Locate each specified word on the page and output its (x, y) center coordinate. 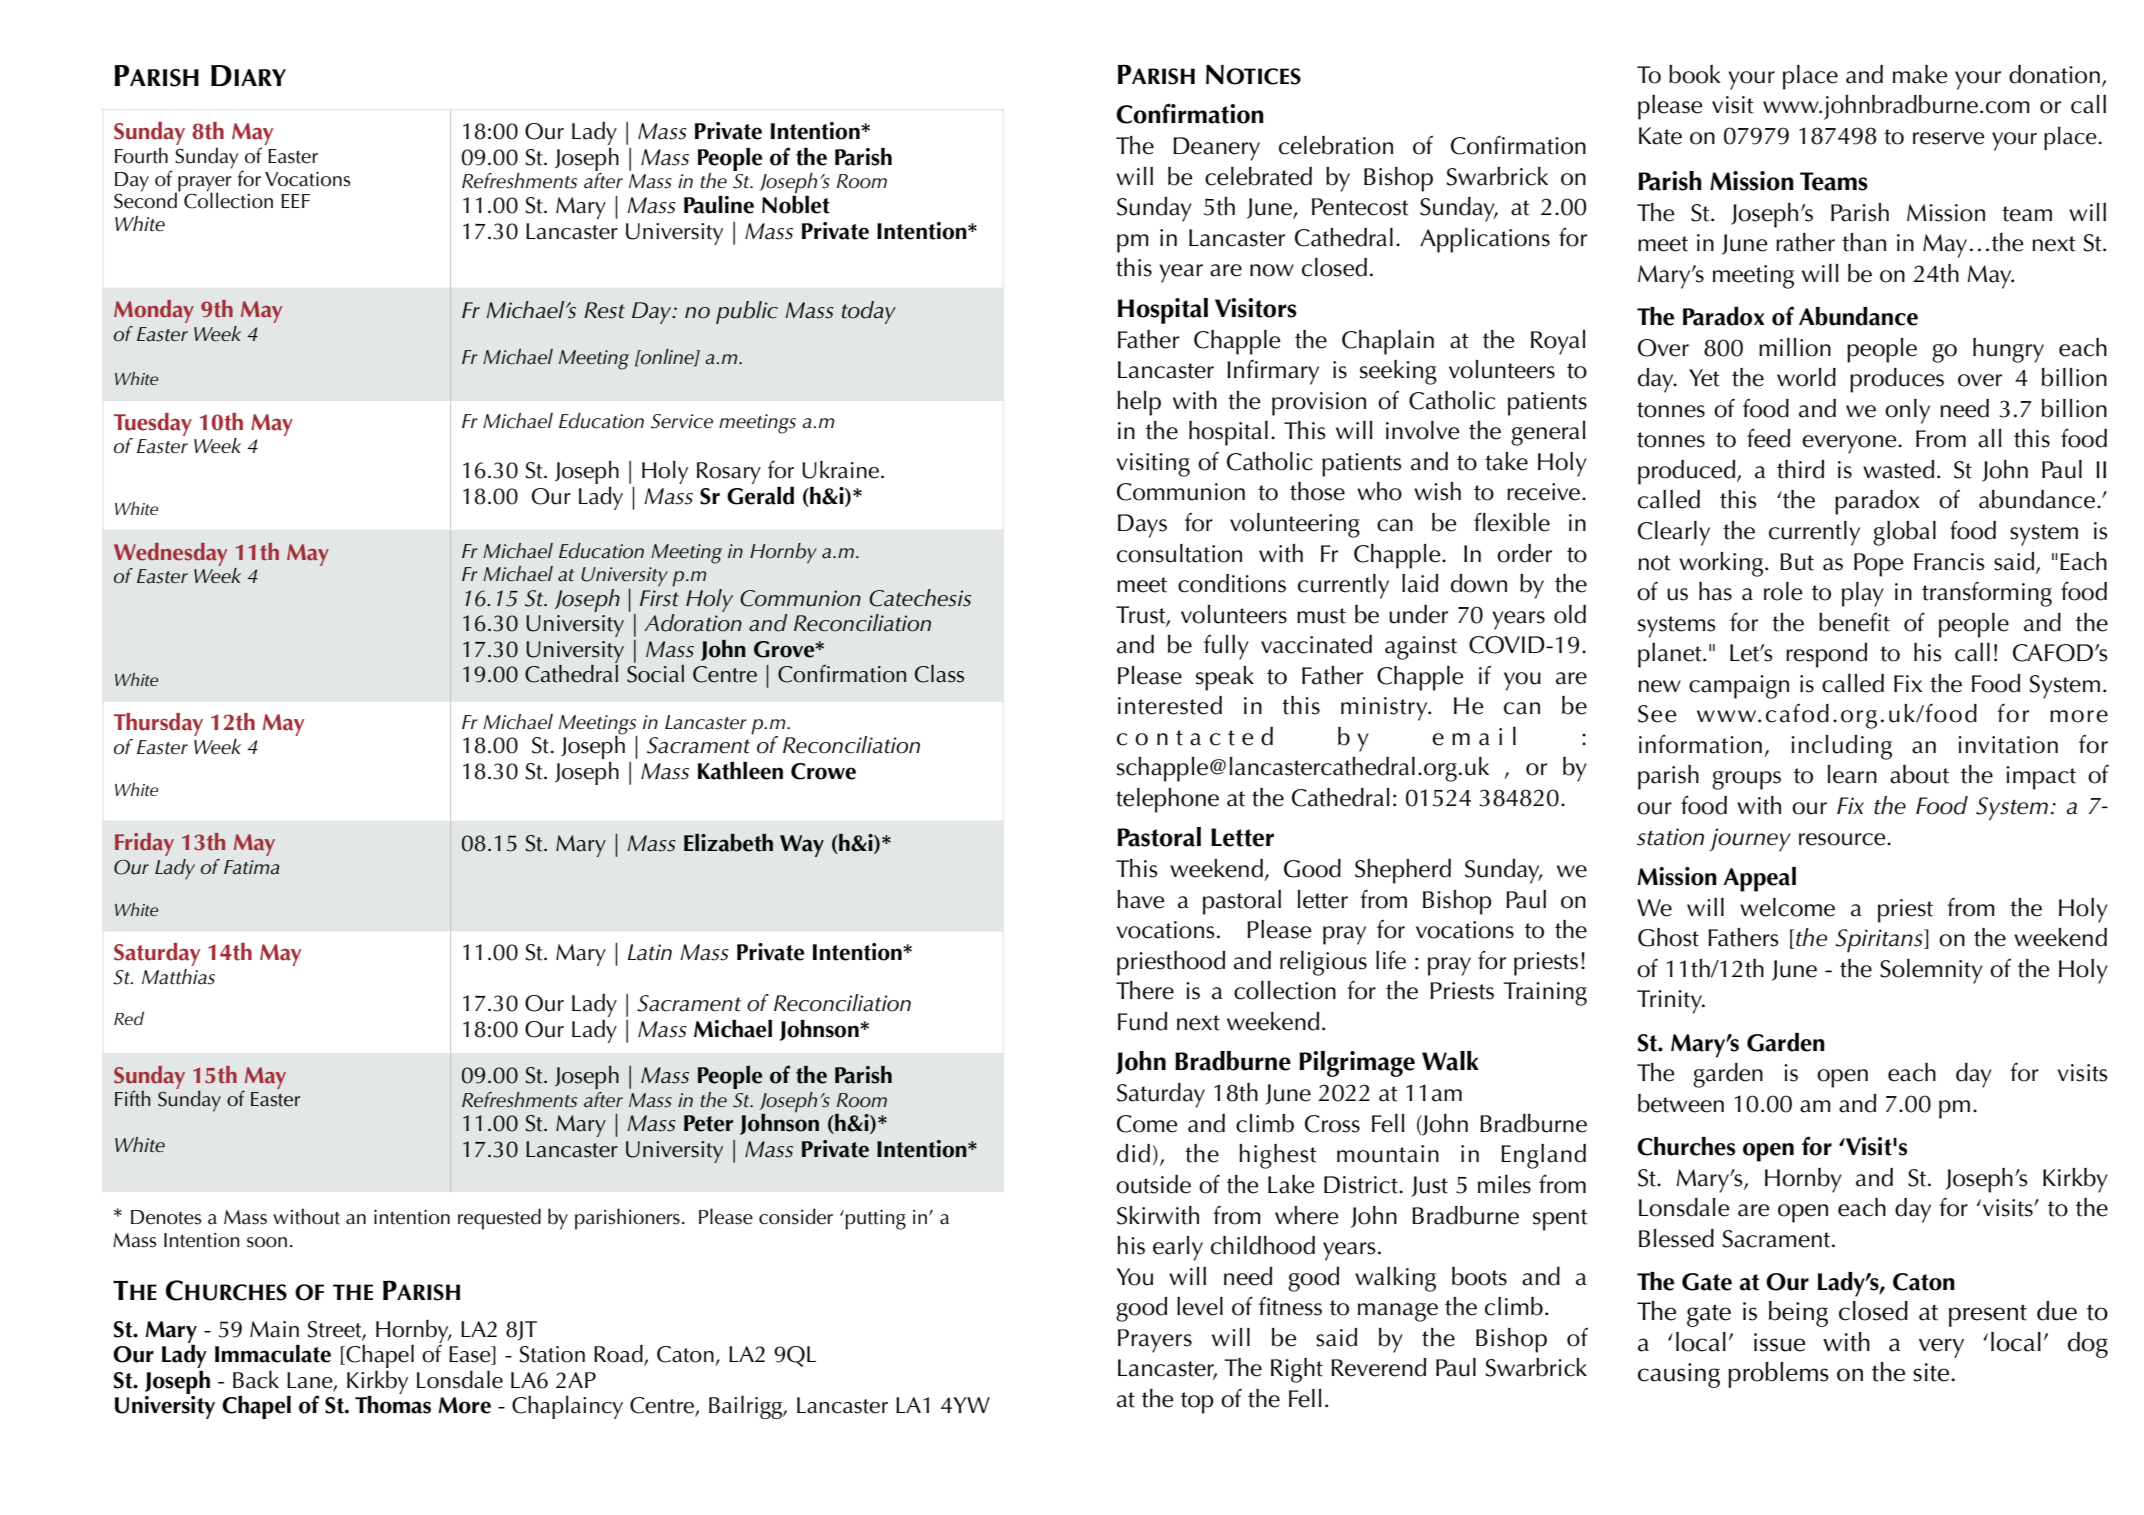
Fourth (141, 155)
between (1681, 1103)
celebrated (1258, 176)
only (1907, 411)
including (1841, 747)
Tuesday (153, 424)
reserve (1948, 138)
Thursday (158, 724)
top (1197, 1403)
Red (129, 1018)
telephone (1167, 800)
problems (1778, 1375)
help (1139, 403)
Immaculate (273, 1354)
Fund (1142, 1021)
